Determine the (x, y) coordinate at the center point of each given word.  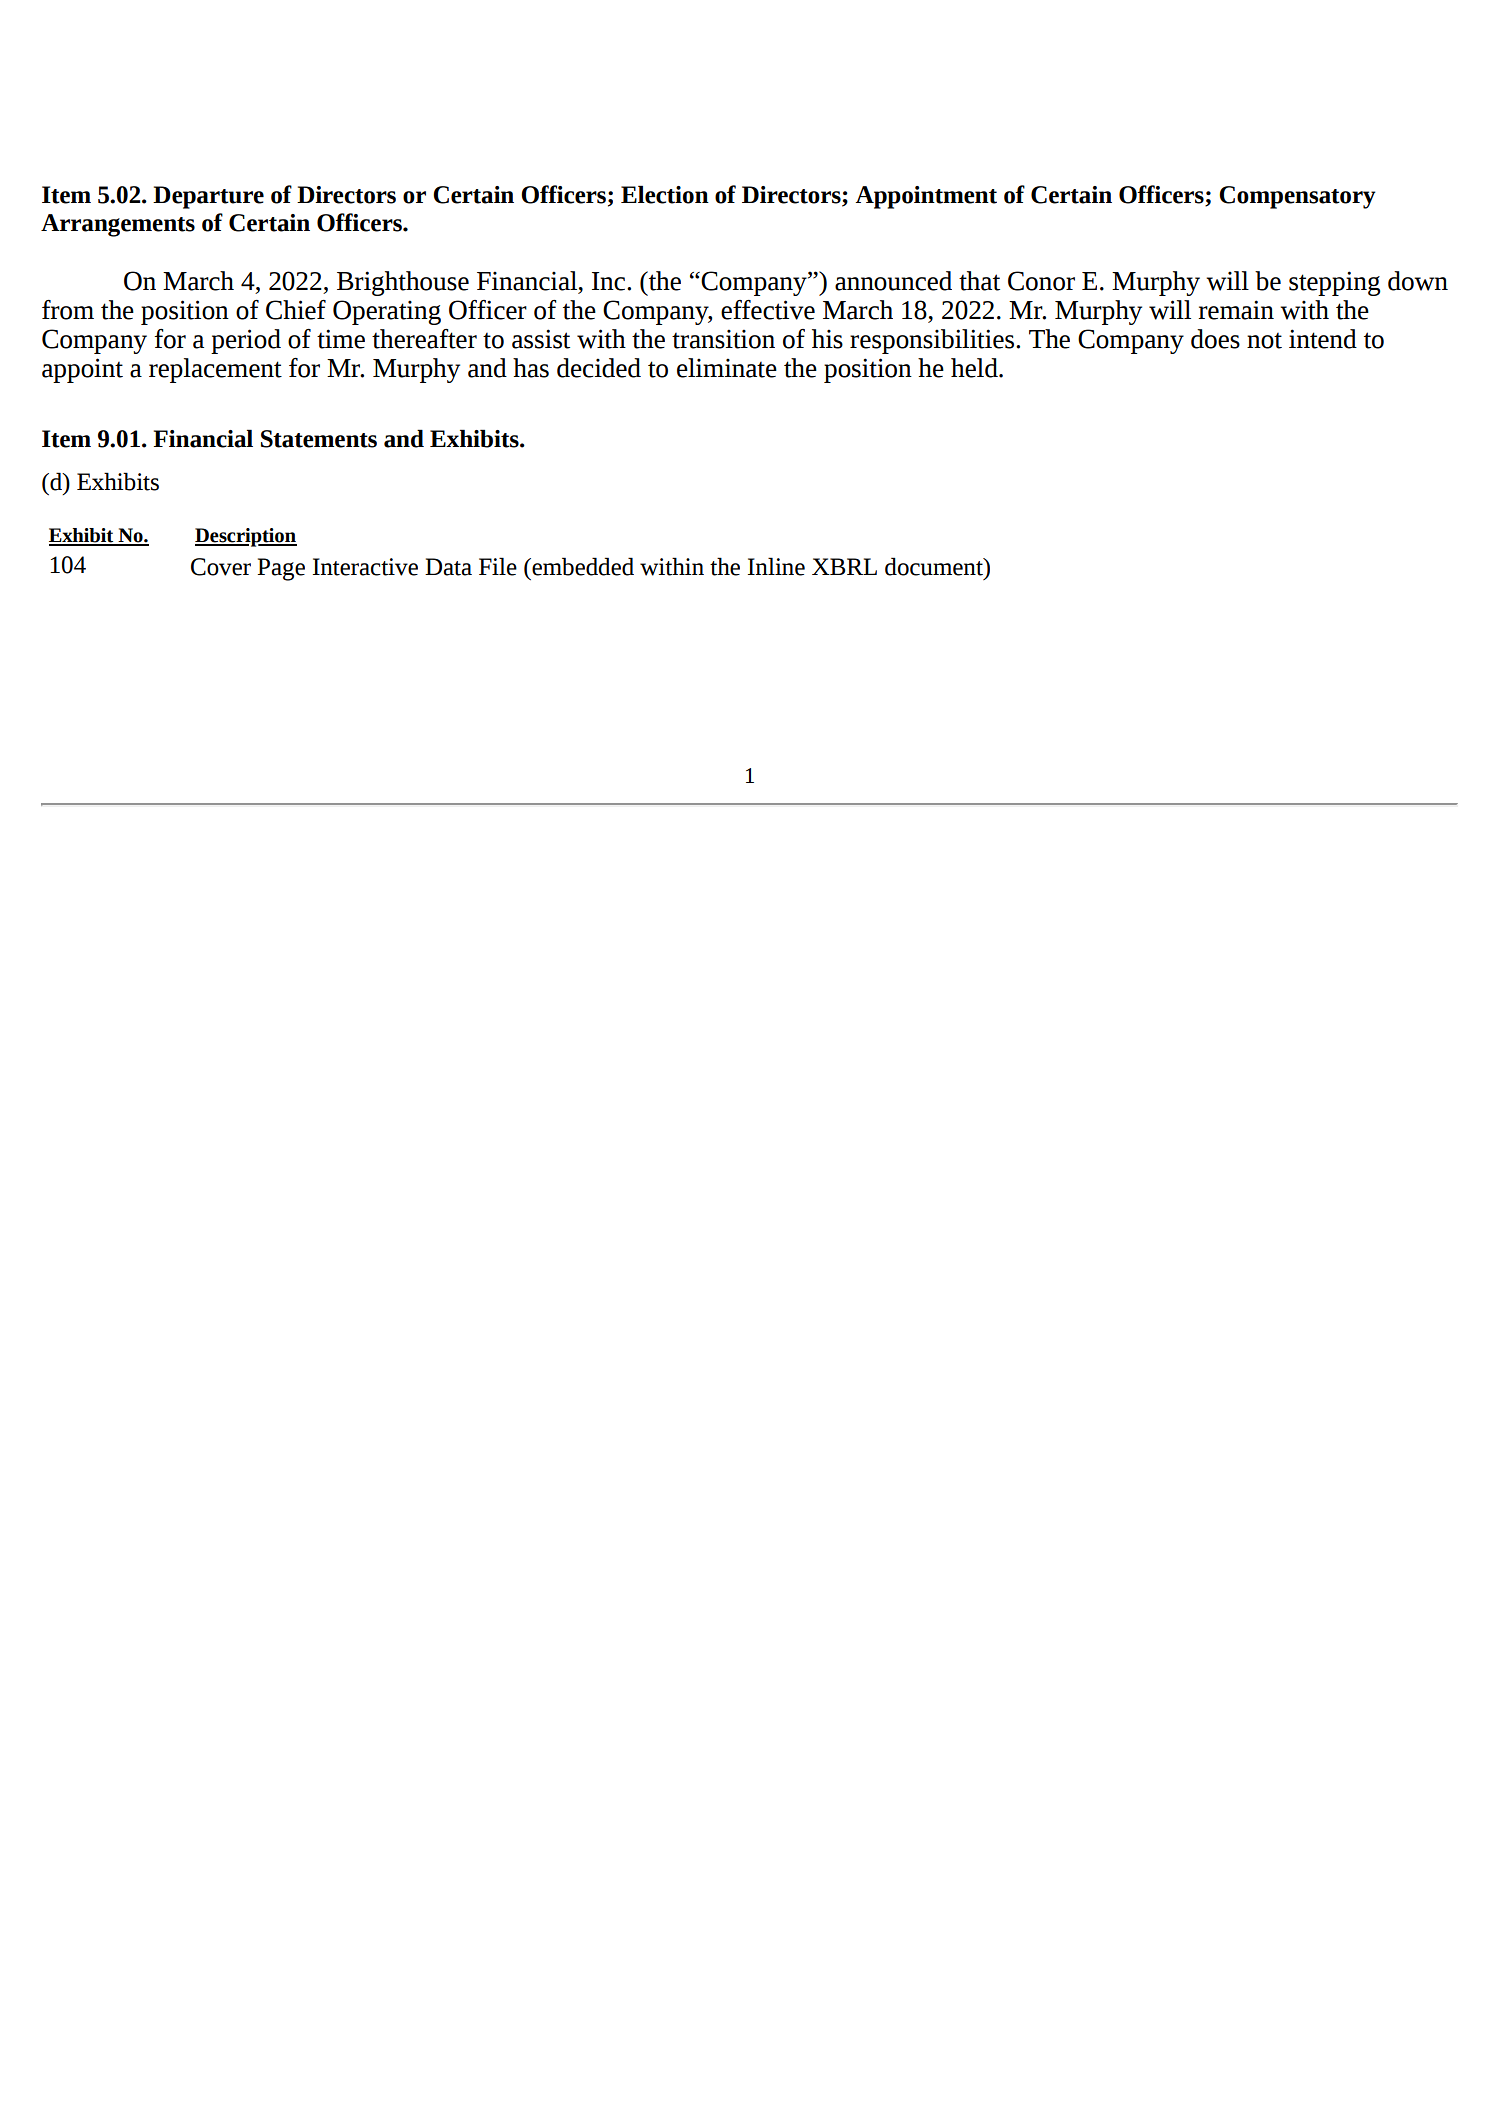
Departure (208, 197)
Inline (776, 566)
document (935, 566)
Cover (221, 567)
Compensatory (1297, 197)
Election (665, 194)
